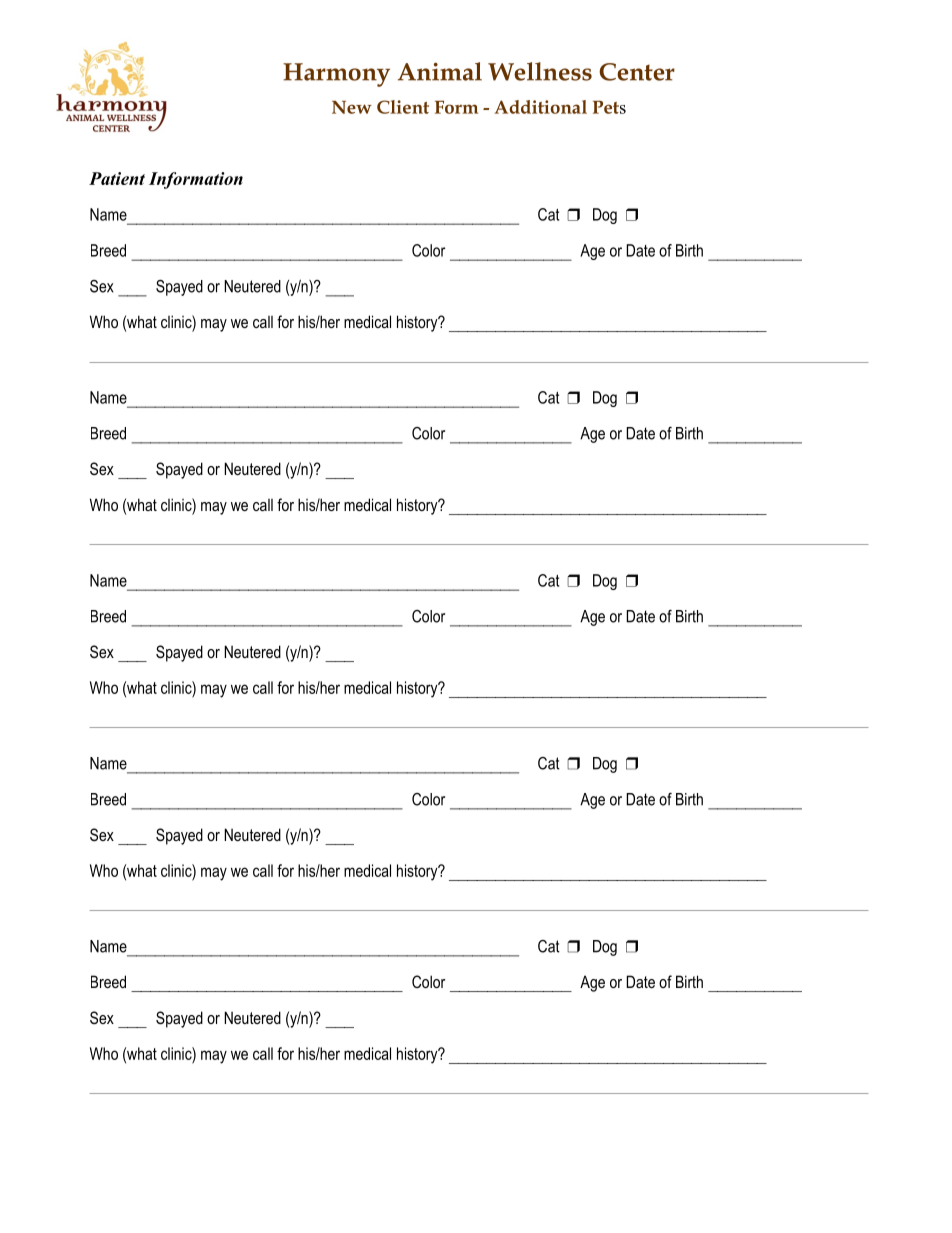  I want to click on Animal, so click(440, 71).
